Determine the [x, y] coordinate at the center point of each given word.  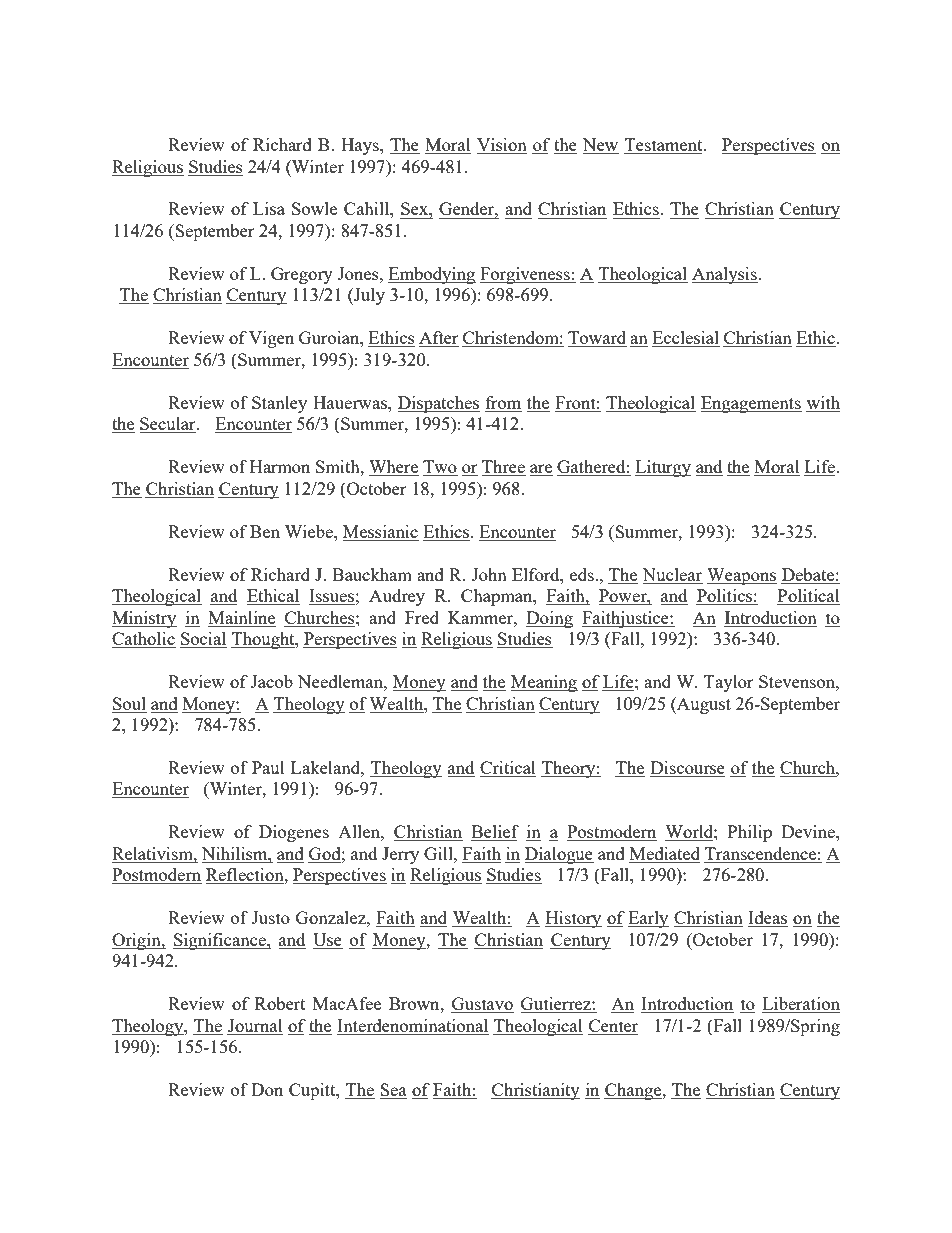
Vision [502, 146]
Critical [508, 769]
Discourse [687, 769]
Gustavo [482, 1005]
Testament [664, 146]
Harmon [280, 466]
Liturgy [663, 468]
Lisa [269, 208]
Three [504, 468]
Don [267, 1089]
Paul [268, 767]
